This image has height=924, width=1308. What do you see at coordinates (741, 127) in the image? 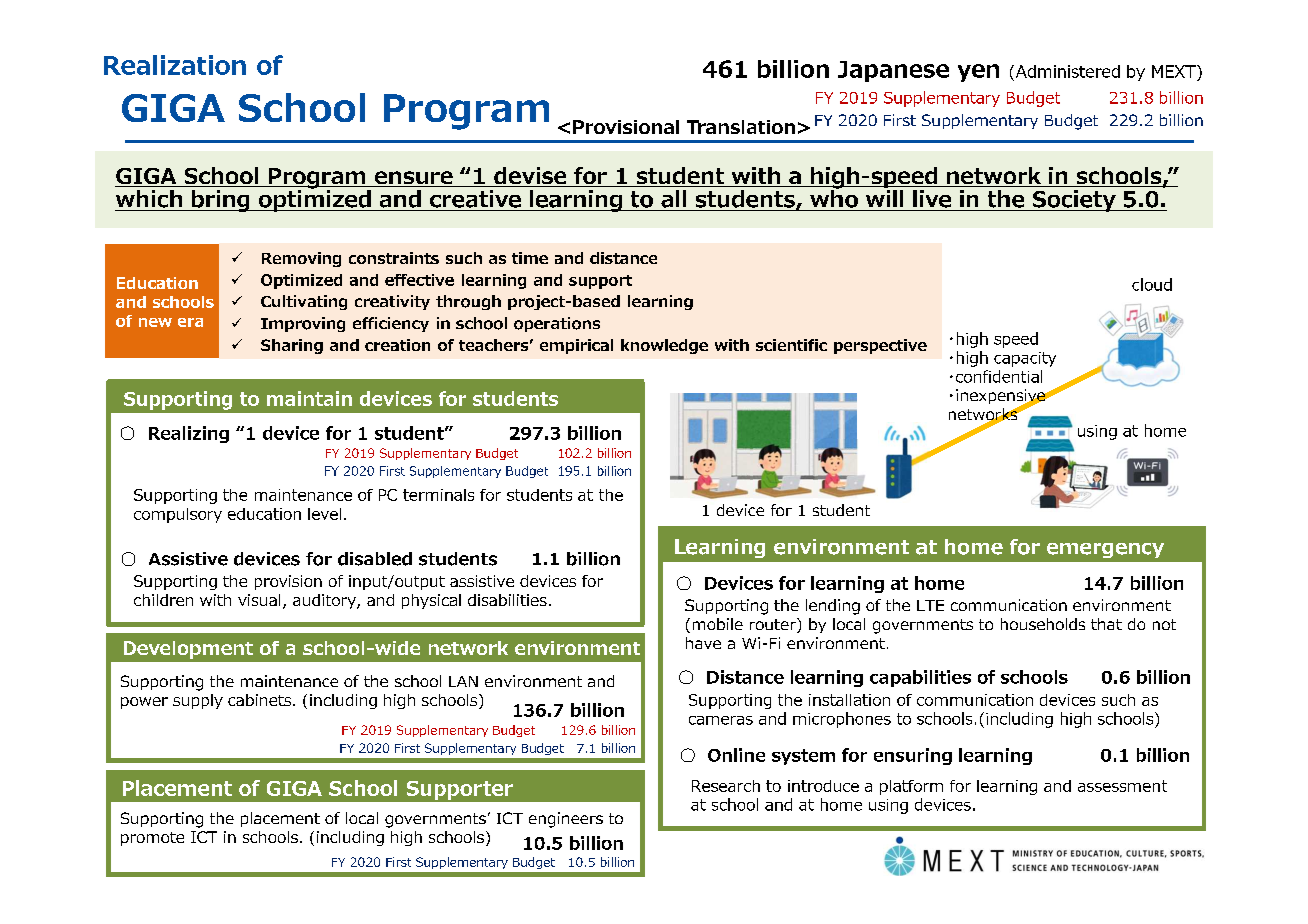
I see `Translation` at bounding box center [741, 127].
